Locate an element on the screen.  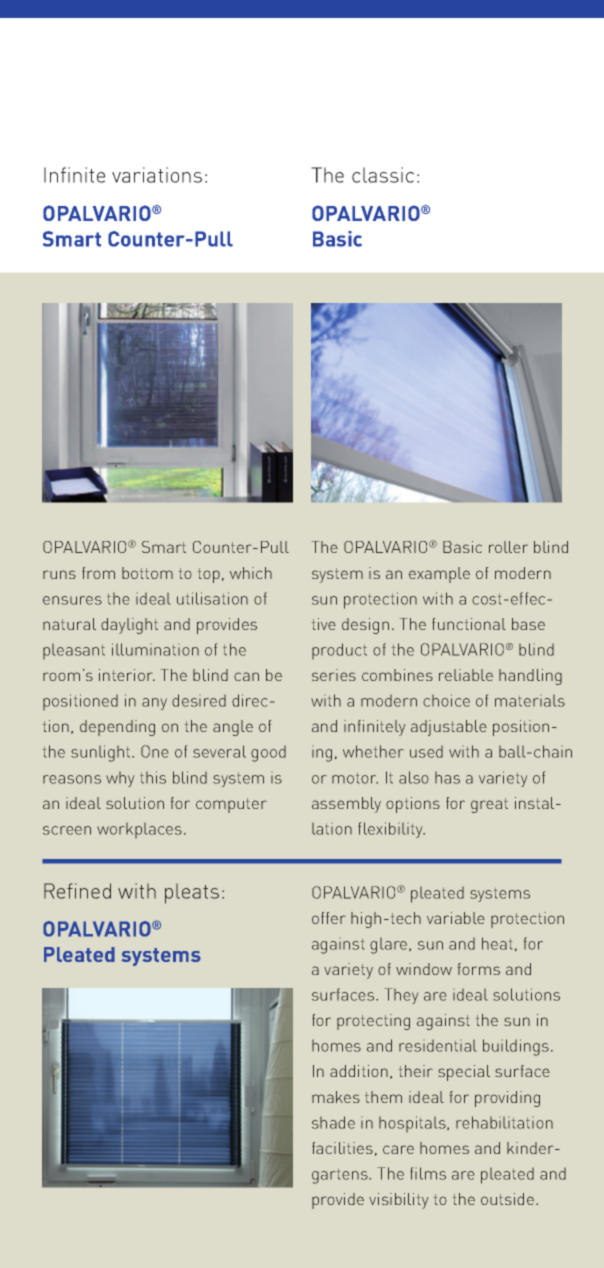
example is located at coordinates (439, 575).
